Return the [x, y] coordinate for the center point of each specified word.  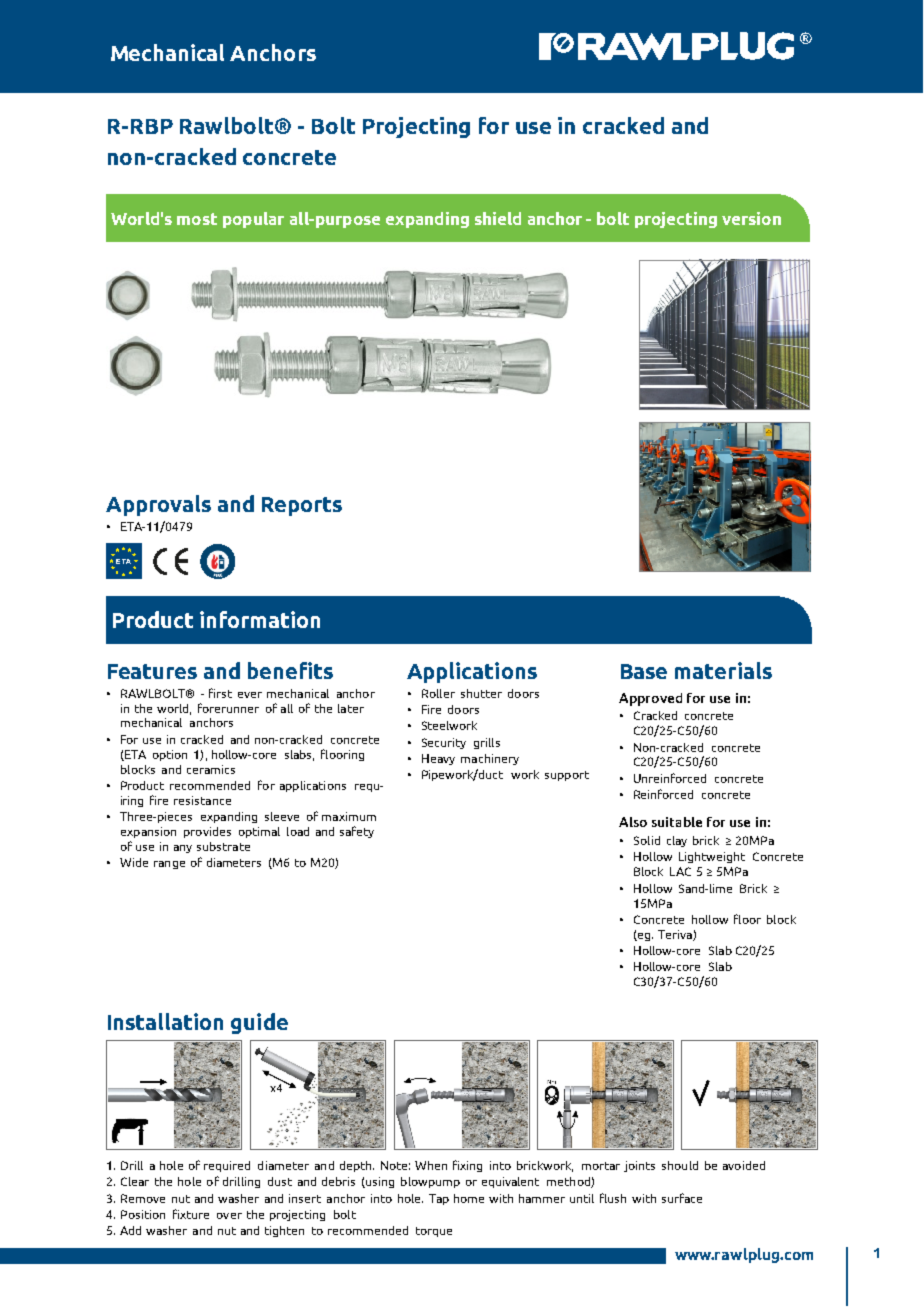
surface [682, 1198]
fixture [191, 1214]
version [751, 218]
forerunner [228, 708]
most [197, 219]
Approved [650, 699]
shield [498, 218]
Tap [439, 1199]
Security [444, 743]
